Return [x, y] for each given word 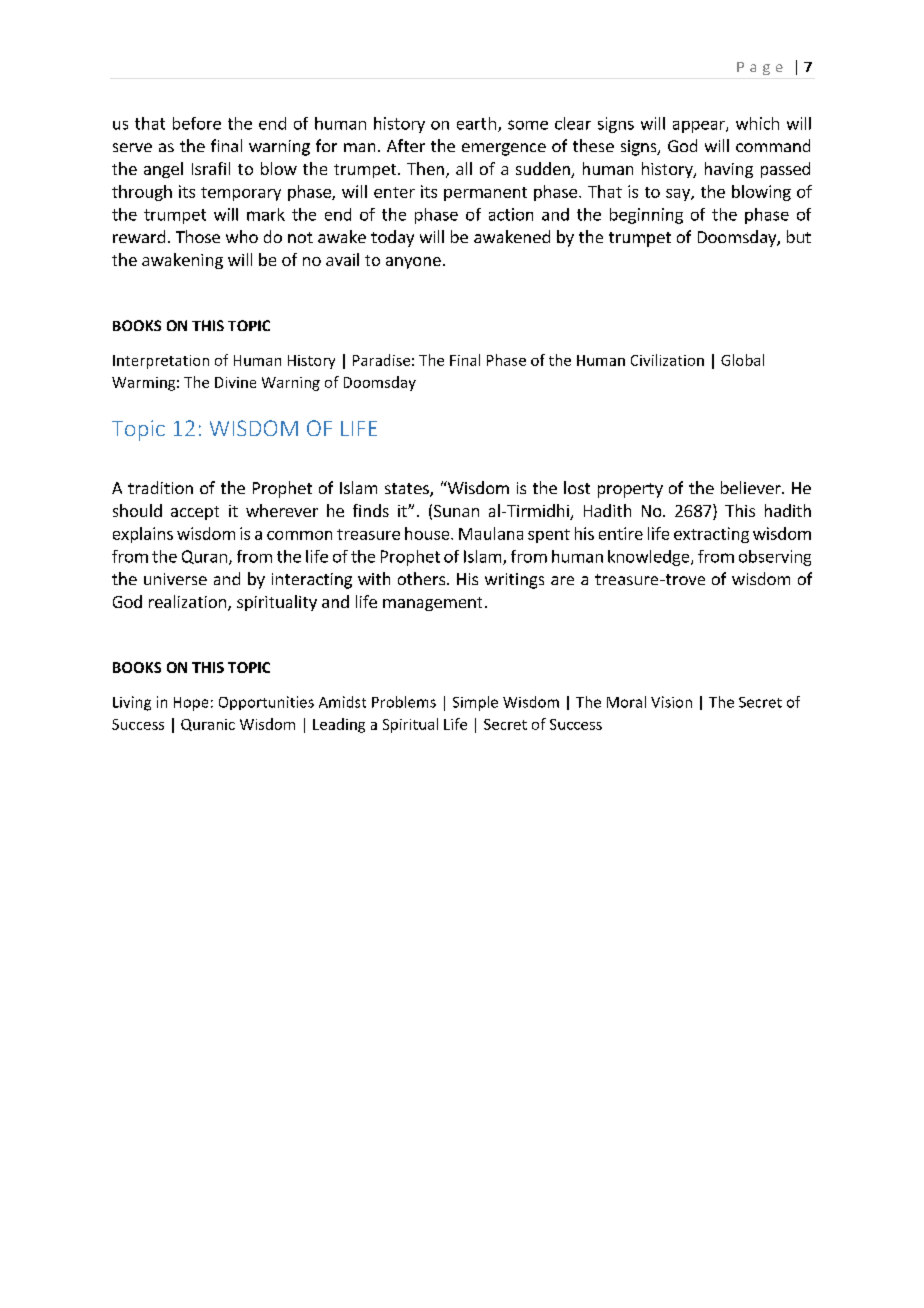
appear [700, 127]
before [197, 123]
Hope [191, 704]
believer [752, 487]
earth [476, 123]
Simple [475, 703]
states [408, 490]
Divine [235, 382]
